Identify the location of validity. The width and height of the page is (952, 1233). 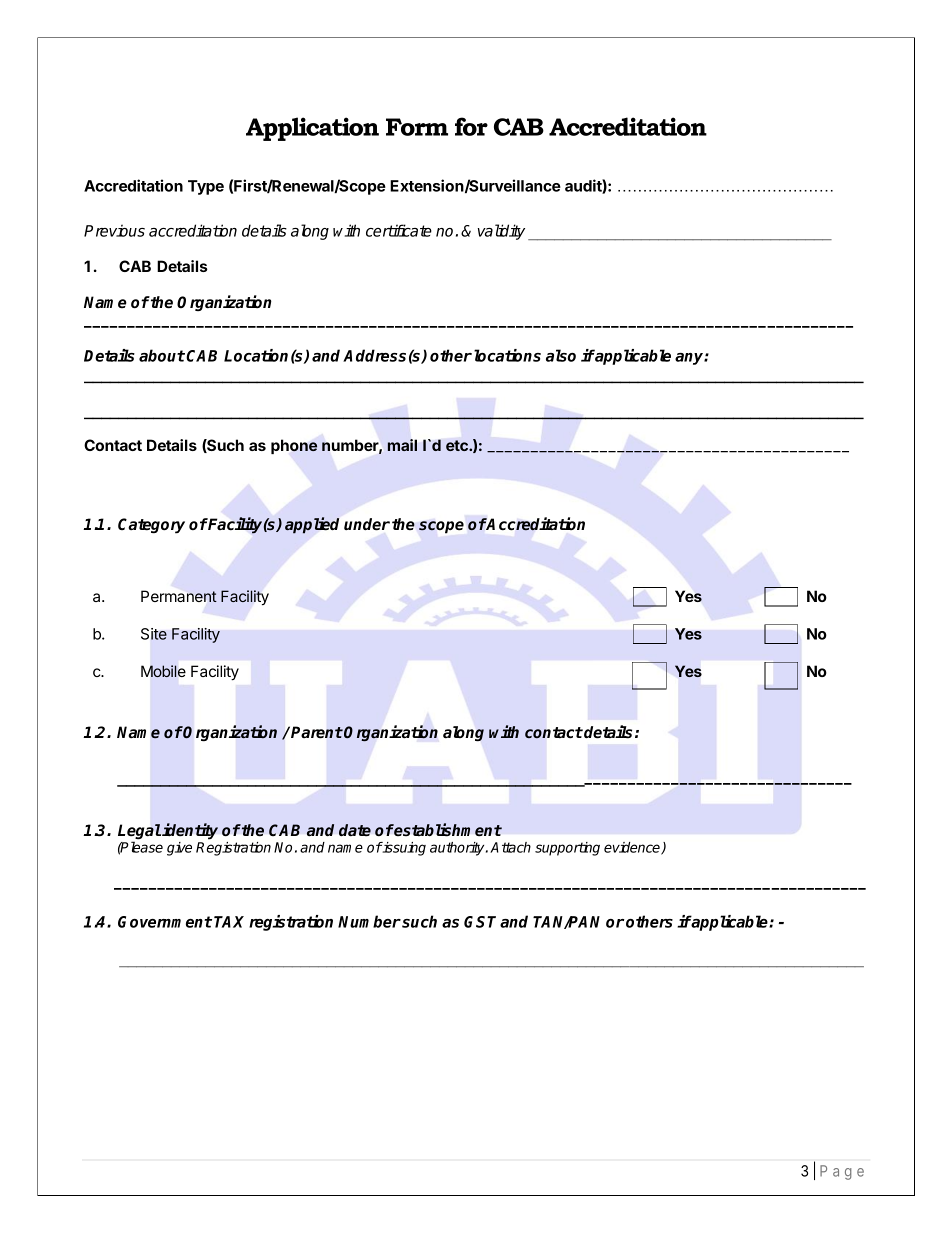
(501, 232).
